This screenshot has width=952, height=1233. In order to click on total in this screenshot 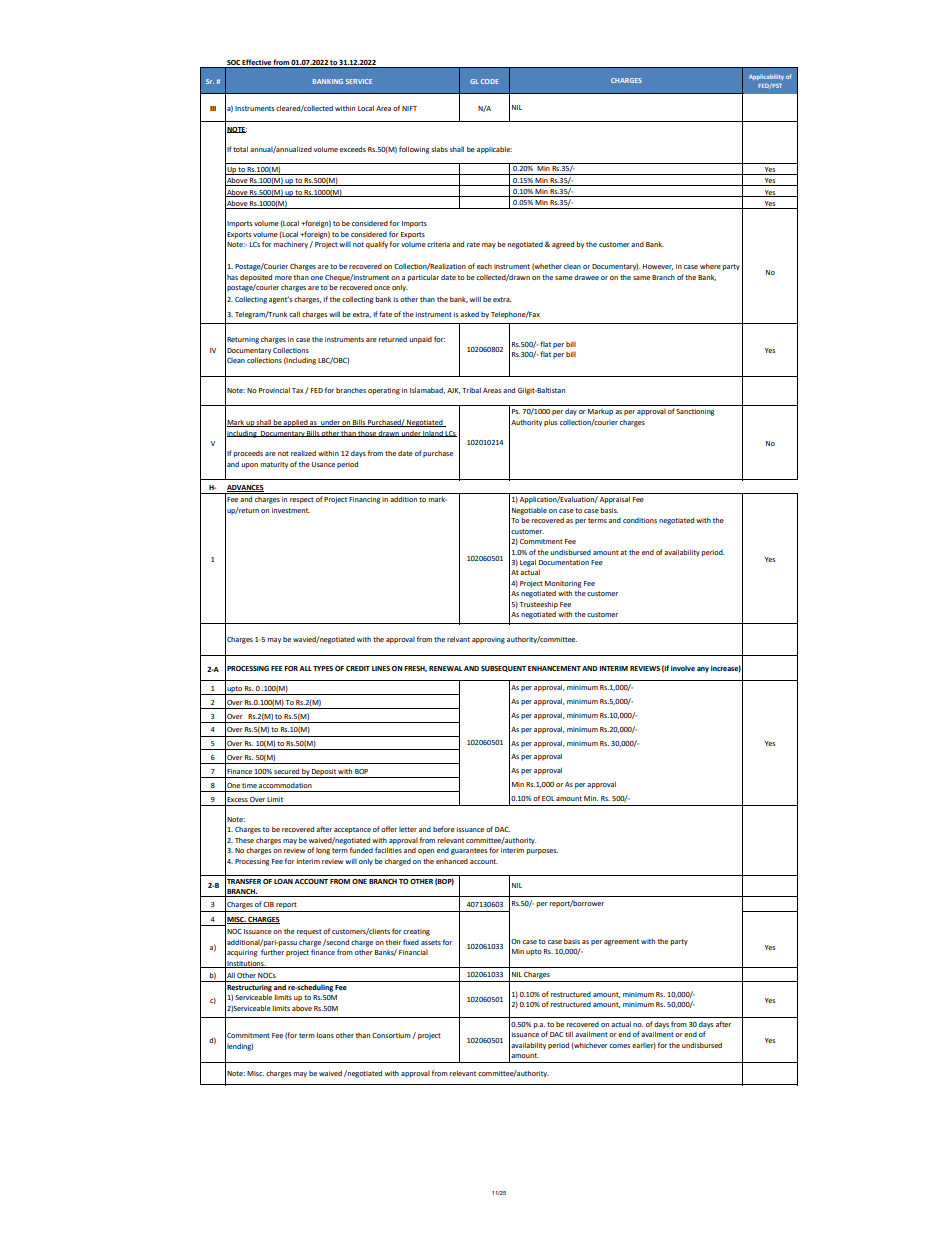, I will do `click(240, 149)`.
